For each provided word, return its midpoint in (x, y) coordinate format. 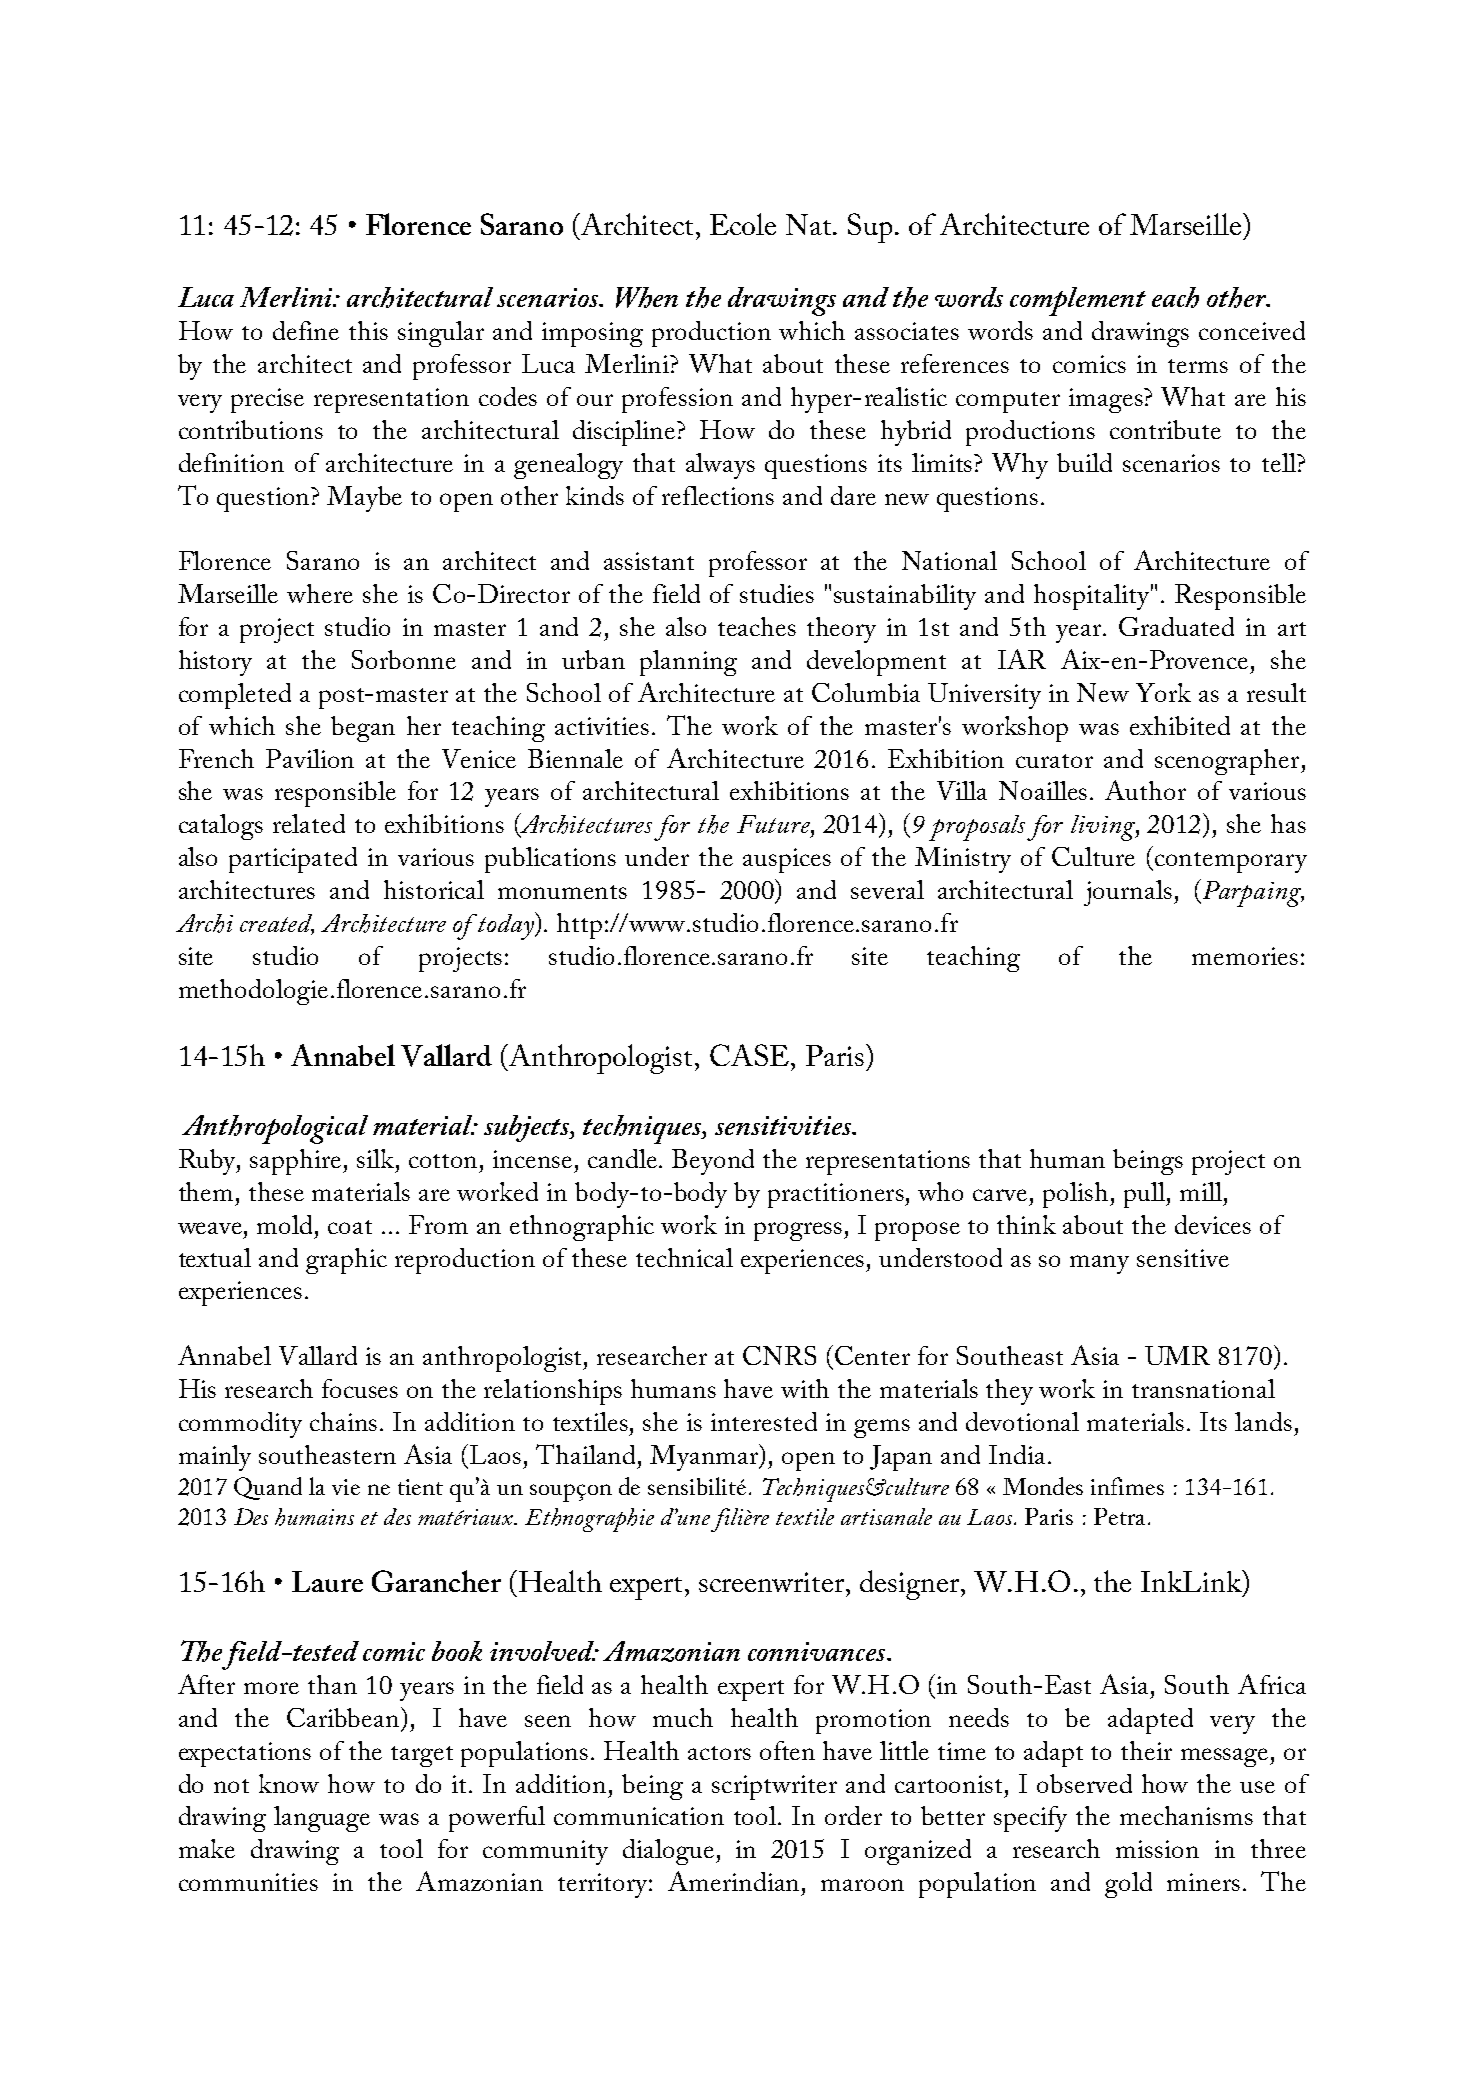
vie (346, 1487)
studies (777, 593)
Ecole (743, 224)
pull (1145, 1195)
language (322, 1819)
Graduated (1176, 626)
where (320, 593)
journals (1129, 893)
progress (799, 1231)
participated (293, 860)
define (306, 330)
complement (1078, 301)
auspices (787, 860)
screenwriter (773, 1582)
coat (350, 1227)
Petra (1119, 1516)
